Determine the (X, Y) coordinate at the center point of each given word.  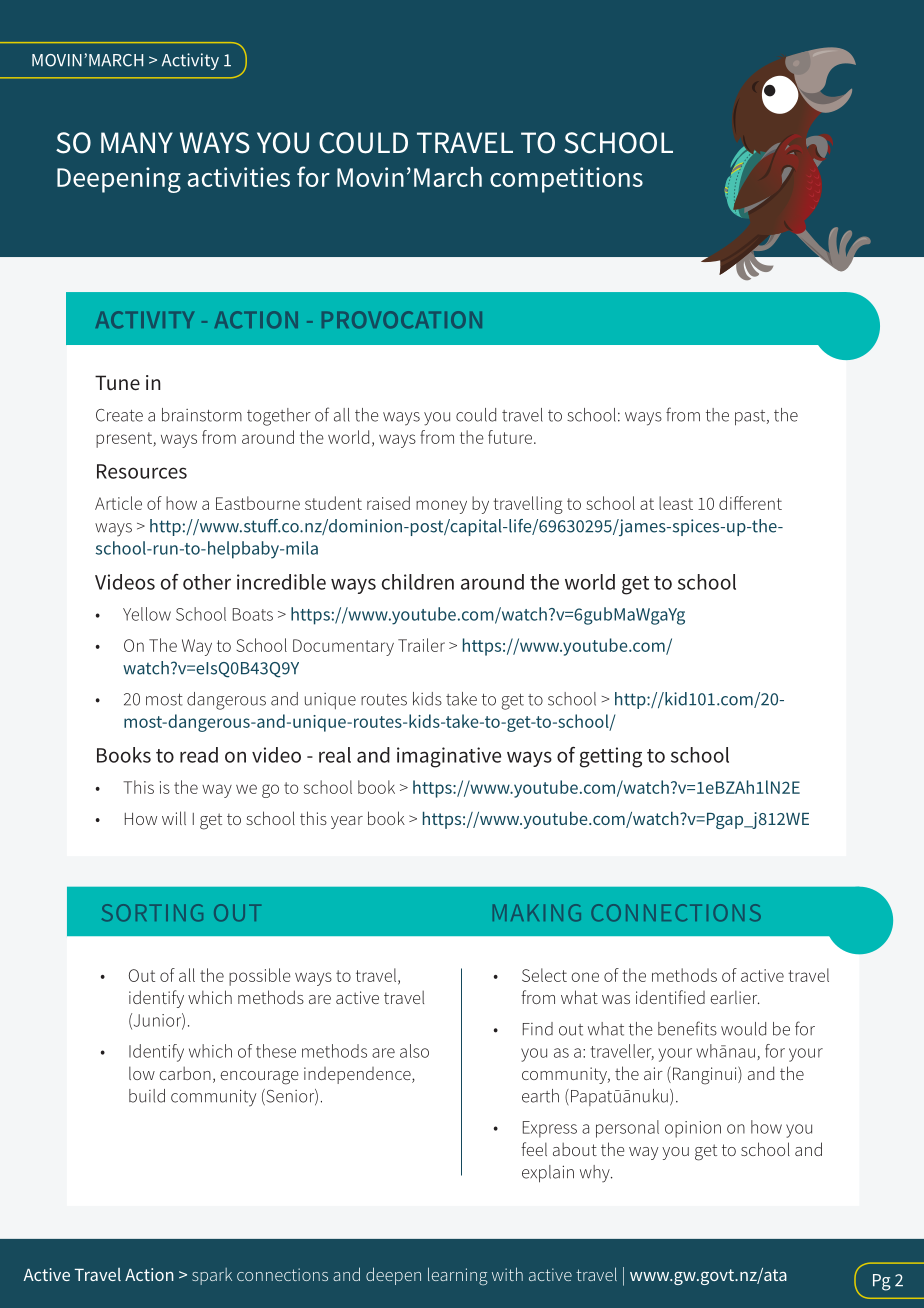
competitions (566, 180)
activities (239, 177)
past (751, 418)
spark (212, 1276)
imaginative (449, 757)
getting (611, 757)
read (199, 755)
